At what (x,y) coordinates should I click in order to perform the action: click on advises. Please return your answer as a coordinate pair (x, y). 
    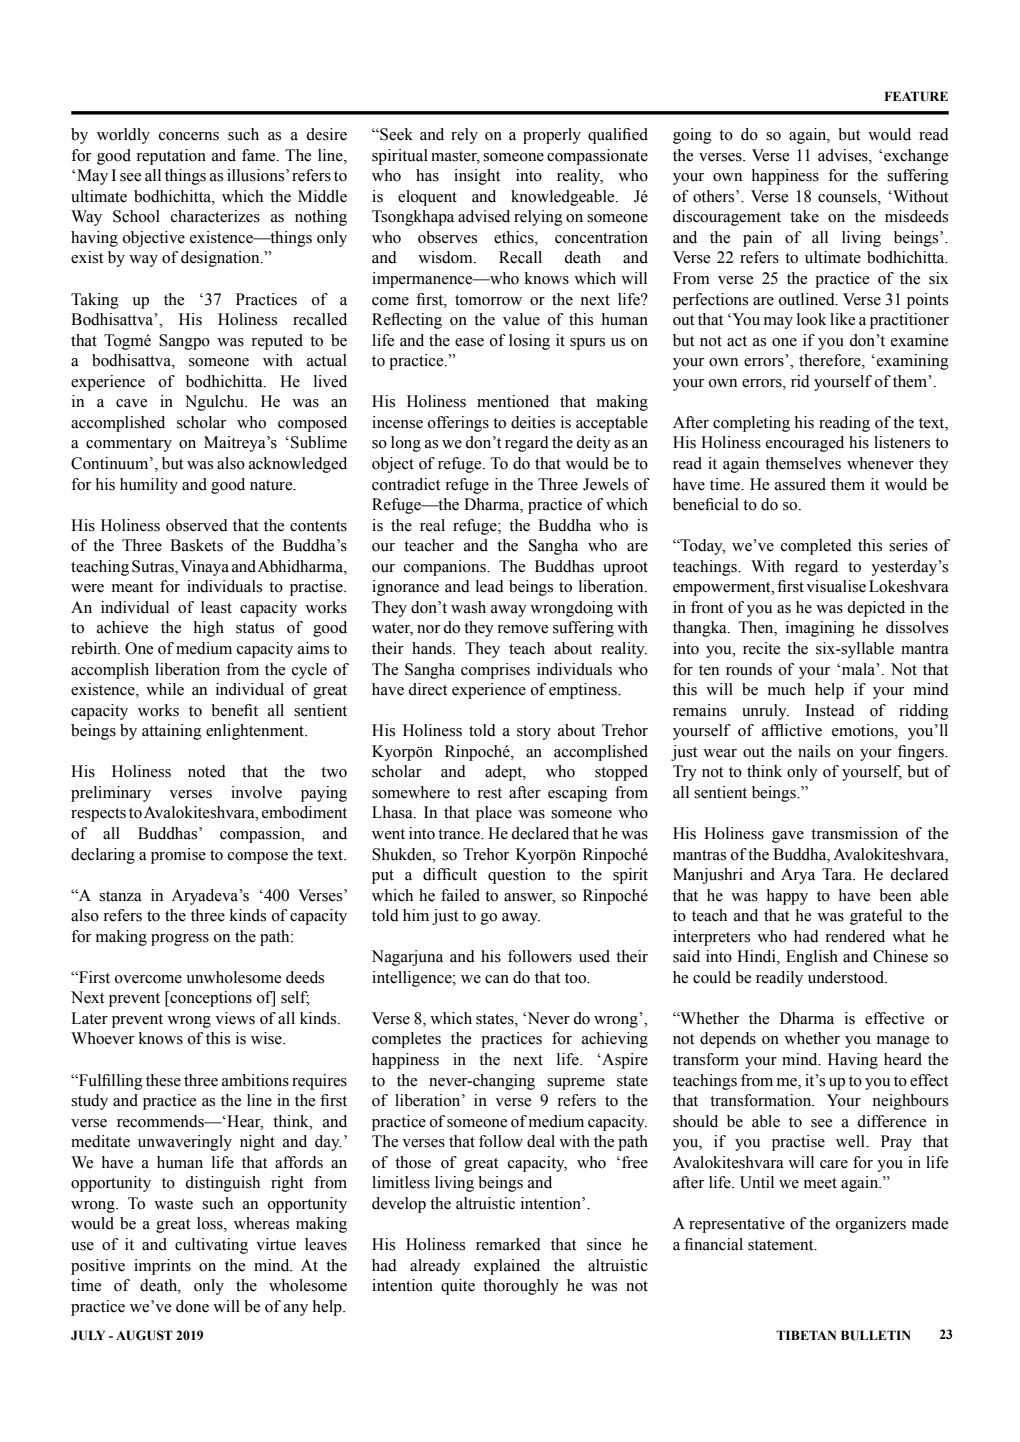
    Looking at the image, I should click on (844, 155).
